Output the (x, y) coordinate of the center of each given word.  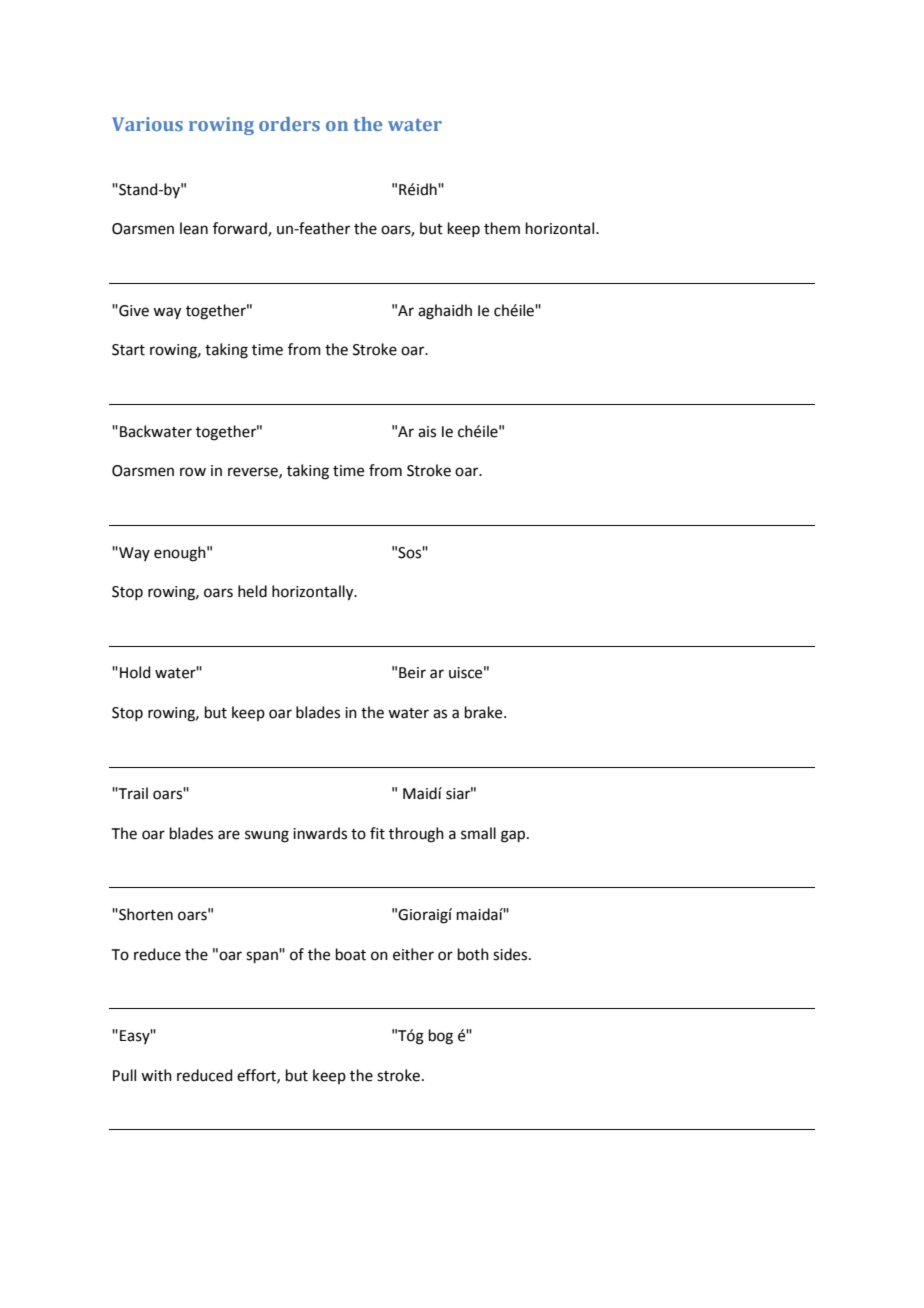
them (502, 228)
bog (441, 1037)
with (156, 1075)
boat (351, 954)
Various (147, 124)
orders (289, 124)
